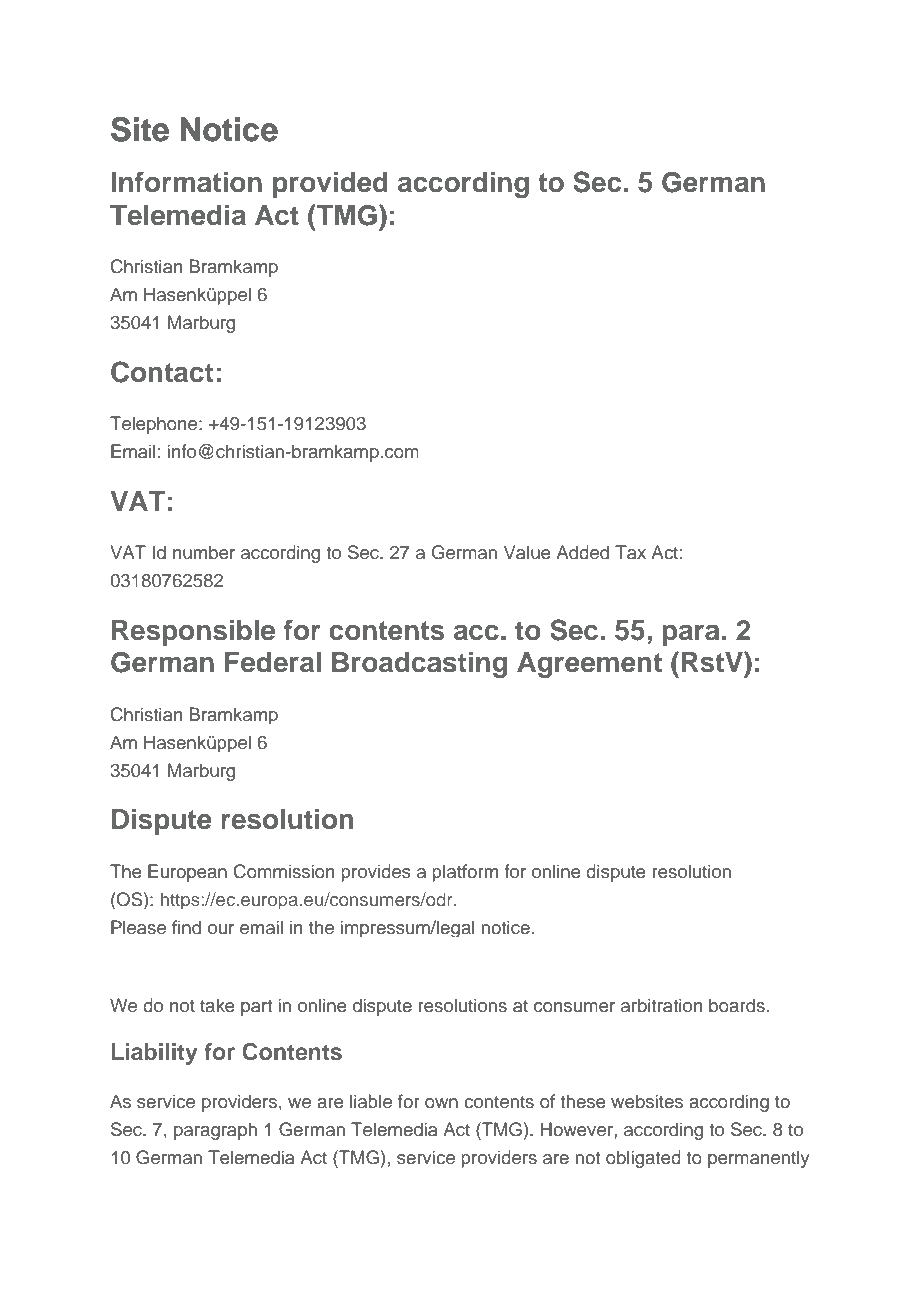  I want to click on Tax, so click(630, 552).
